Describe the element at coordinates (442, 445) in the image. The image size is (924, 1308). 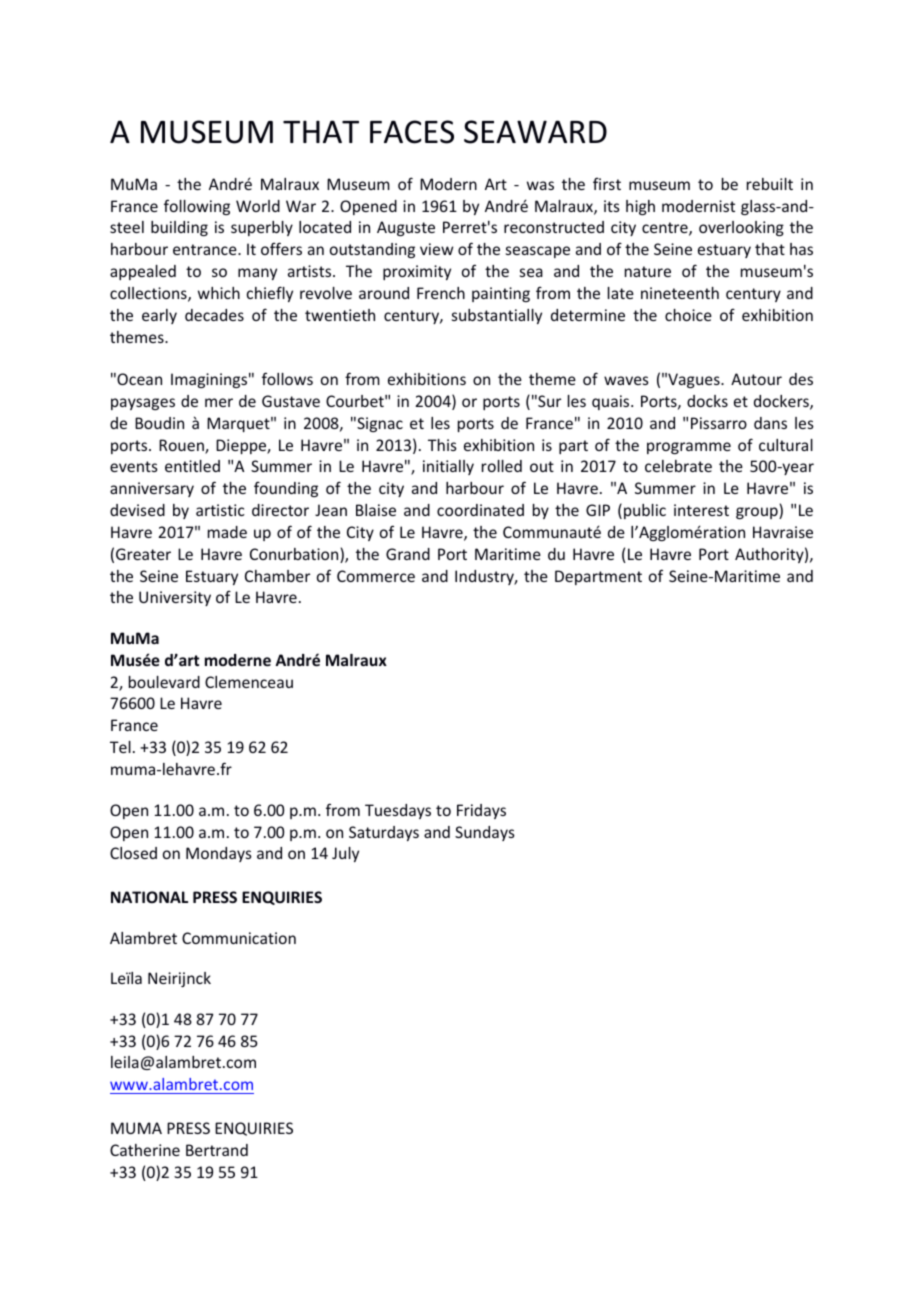
I see `This` at that location.
